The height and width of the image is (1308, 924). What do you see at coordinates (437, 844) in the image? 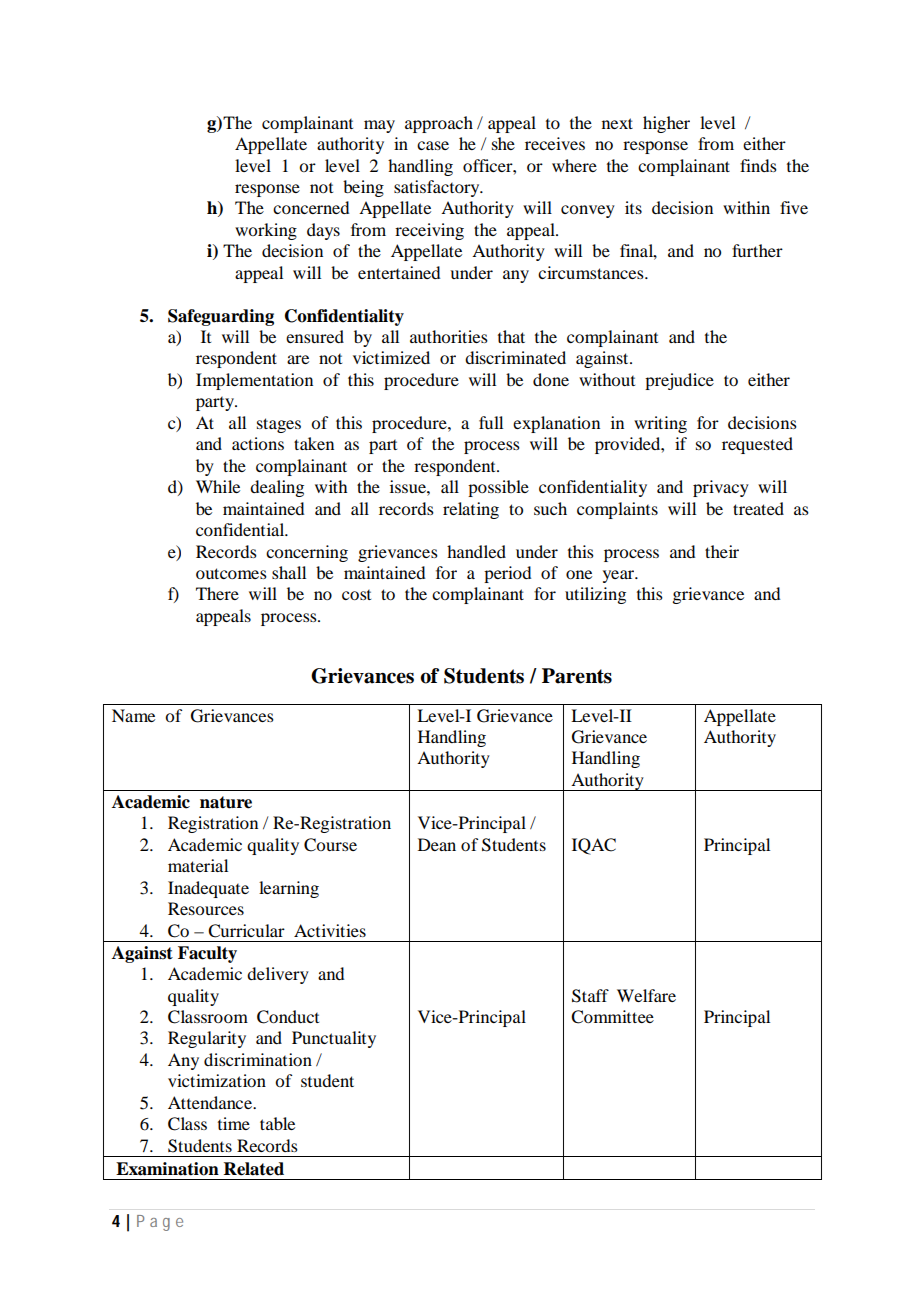
I see `Dean` at bounding box center [437, 844].
